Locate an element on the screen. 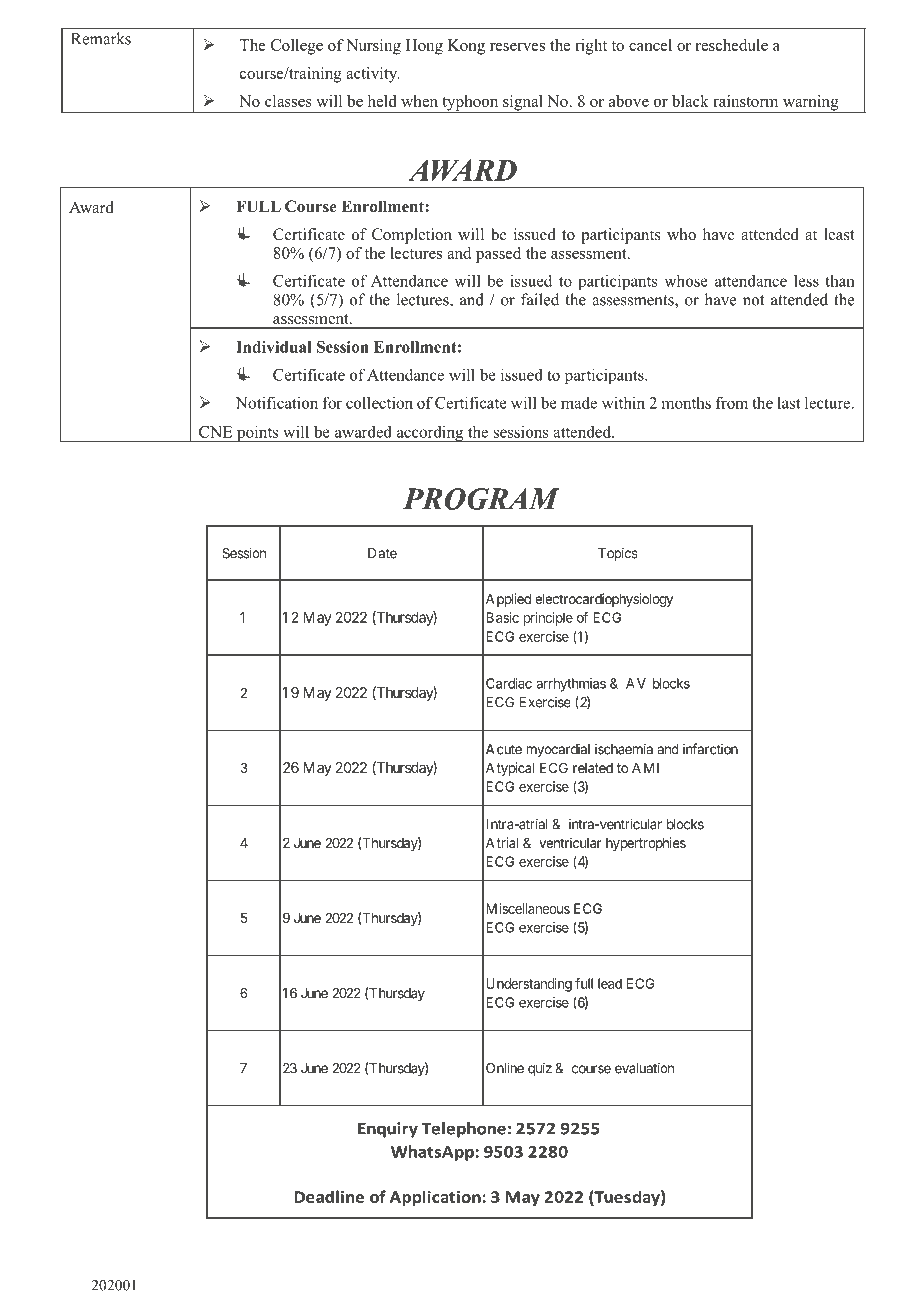 The image size is (924, 1307). infarction is located at coordinates (710, 749).
